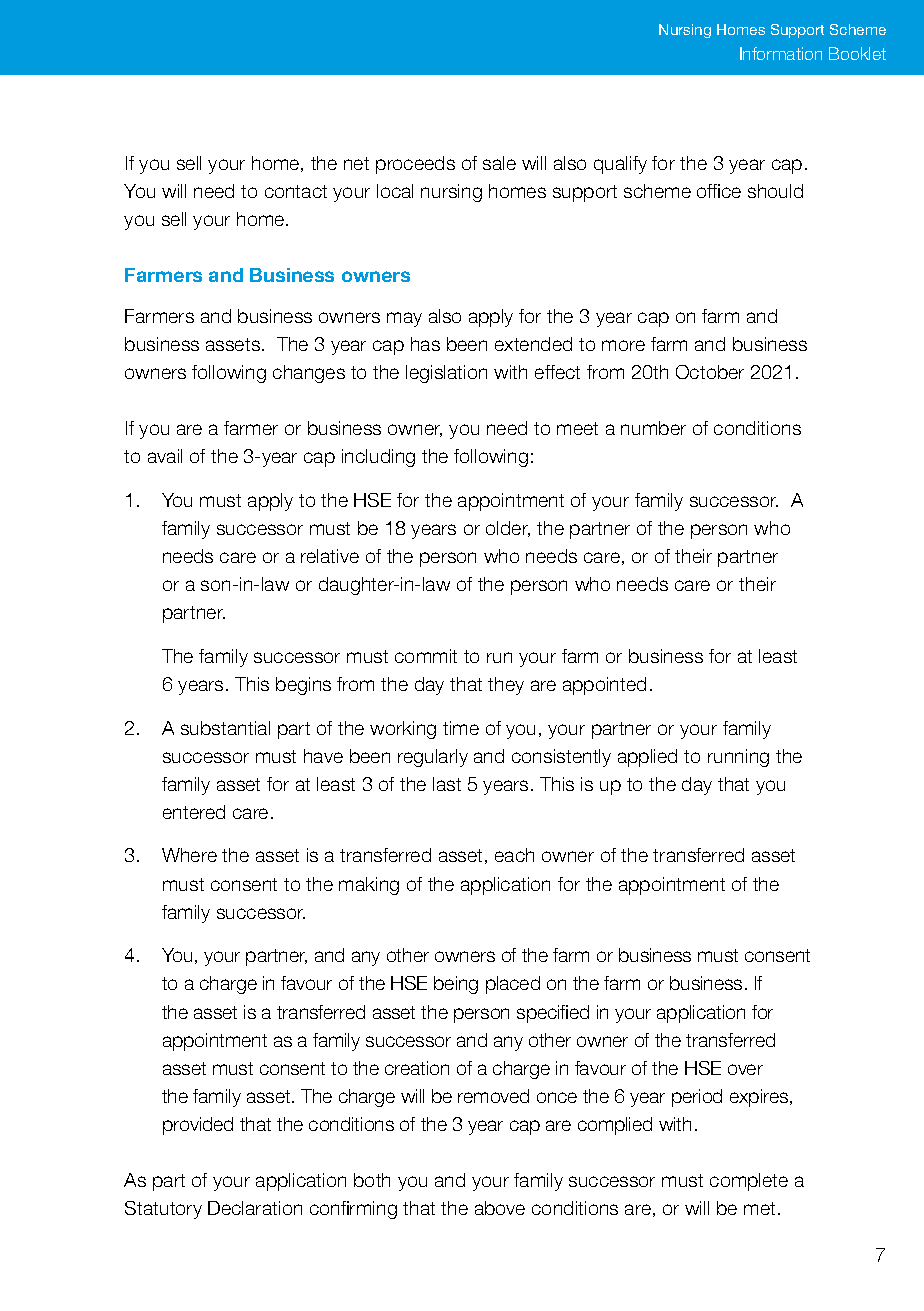 The image size is (924, 1311). Describe the element at coordinates (738, 758) in the screenshot. I see `running` at that location.
